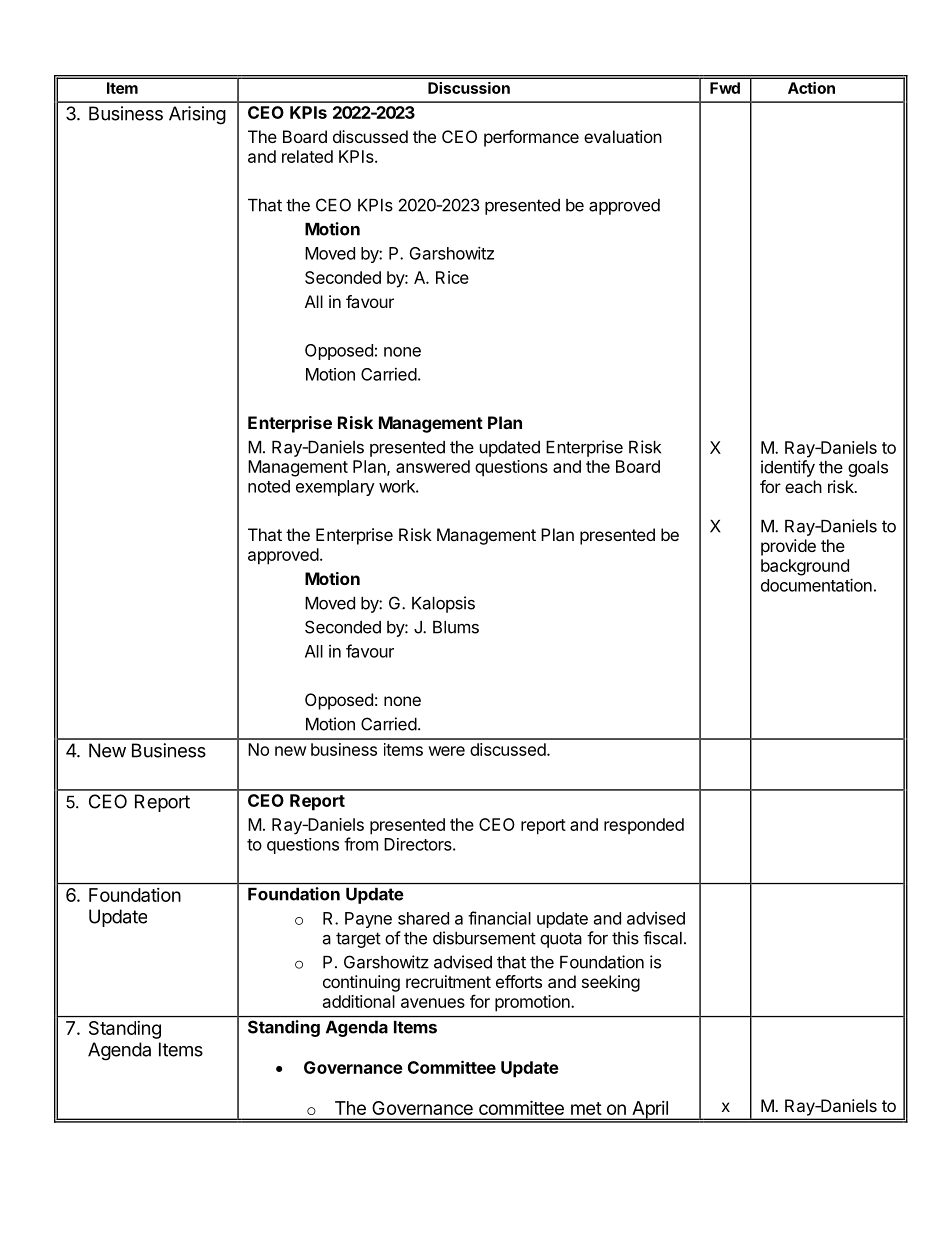 This screenshot has height=1233, width=952. I want to click on noted, so click(269, 486).
